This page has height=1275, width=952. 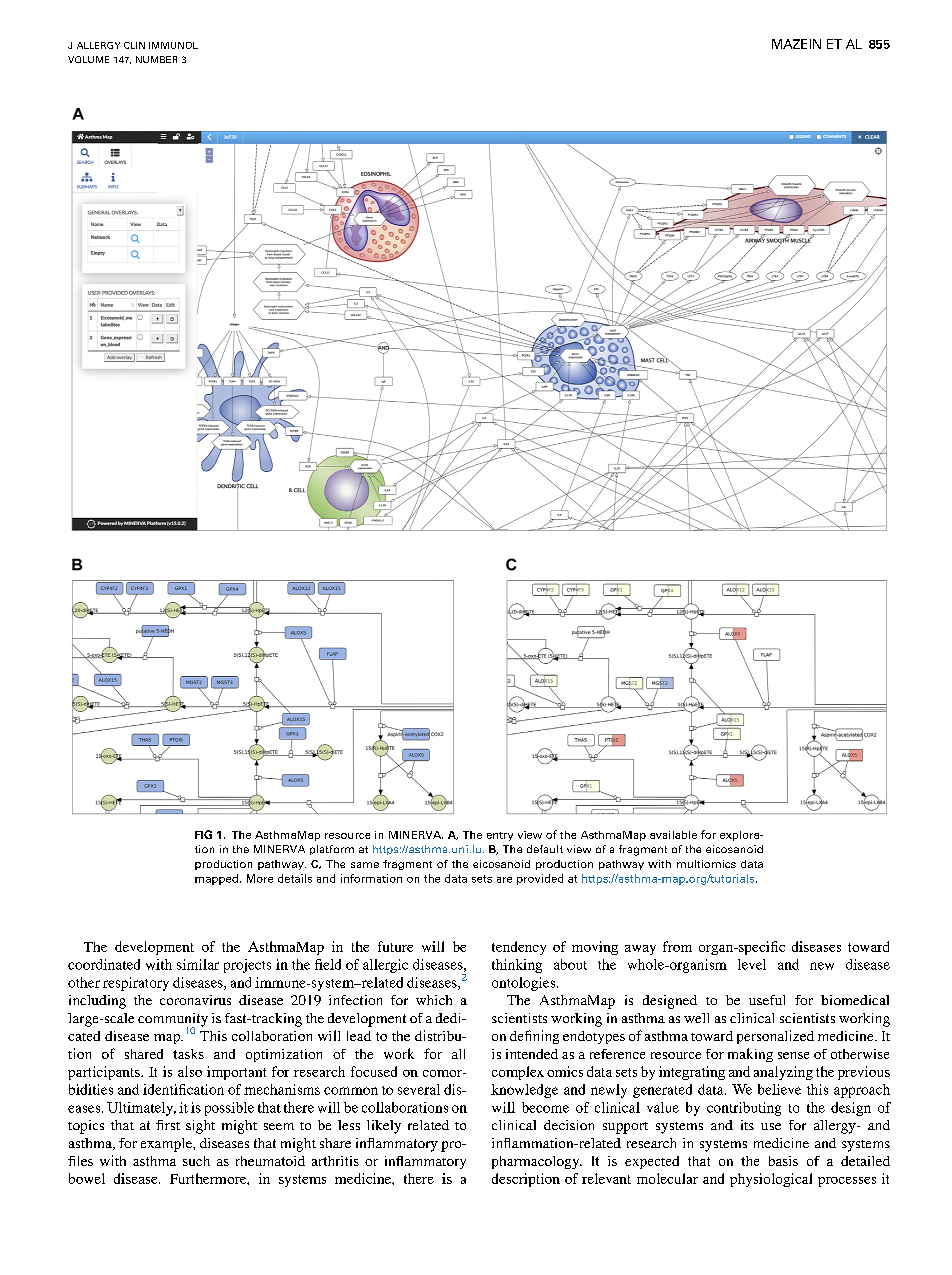 I want to click on example, so click(x=167, y=1145).
